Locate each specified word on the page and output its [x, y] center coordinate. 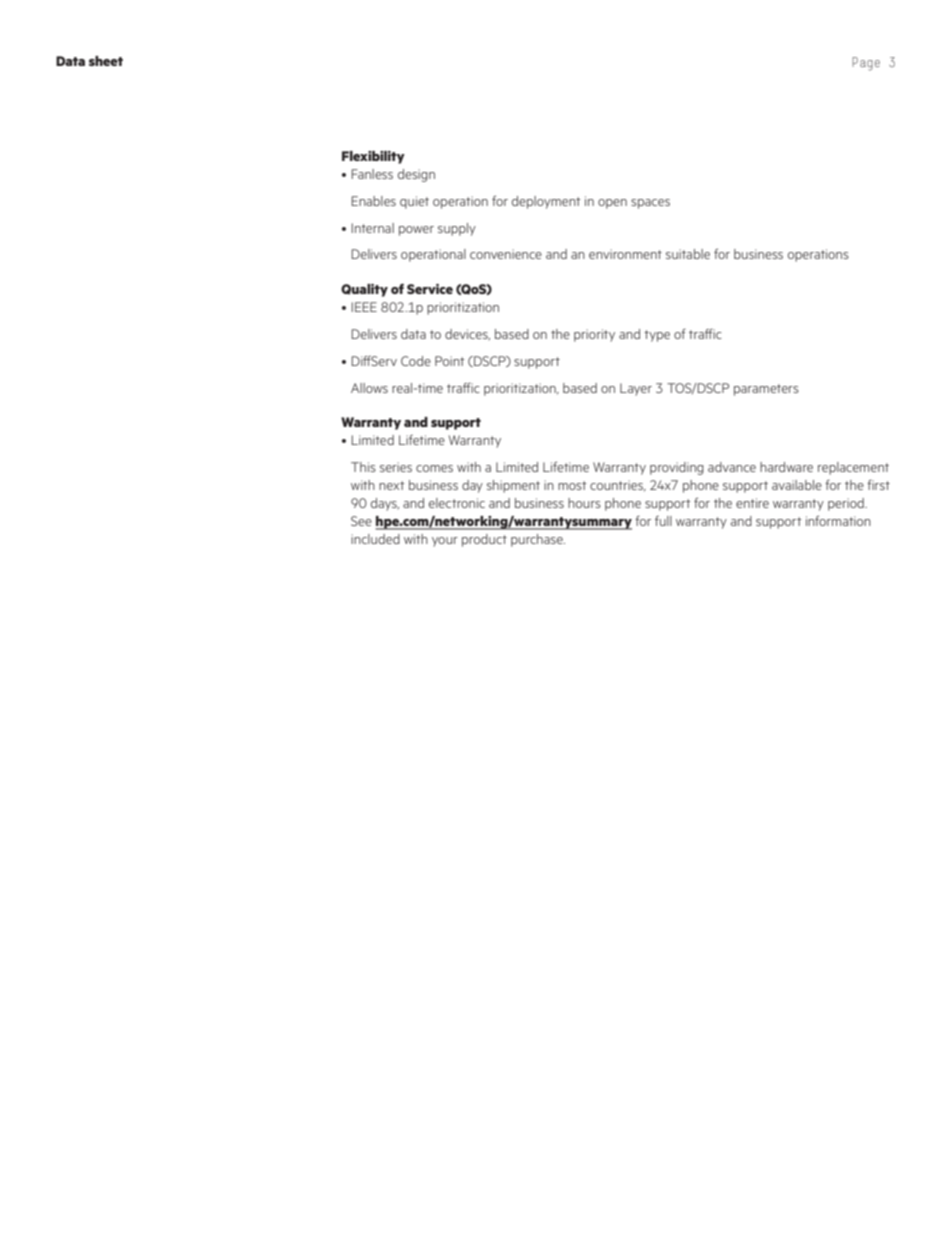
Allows [369, 388]
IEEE [364, 307]
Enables [373, 201]
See [361, 521]
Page [866, 64]
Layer [636, 389]
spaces [650, 204]
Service [430, 289]
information [838, 520]
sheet [106, 61]
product [484, 540]
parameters [766, 390]
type [657, 336]
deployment [546, 202]
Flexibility [373, 157]
